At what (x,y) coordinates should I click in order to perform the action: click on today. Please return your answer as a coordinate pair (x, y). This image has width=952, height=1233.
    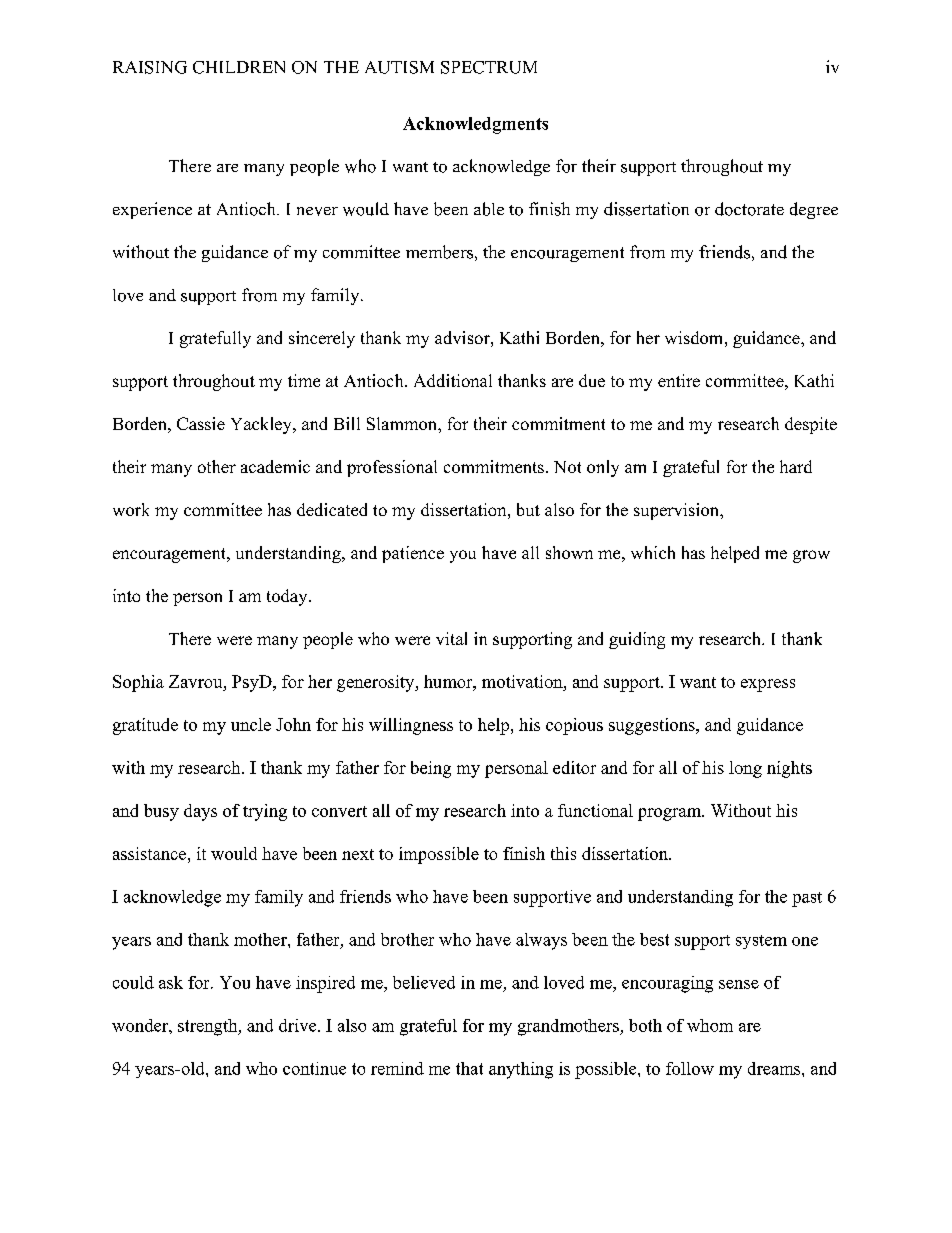
    Looking at the image, I should click on (288, 597).
